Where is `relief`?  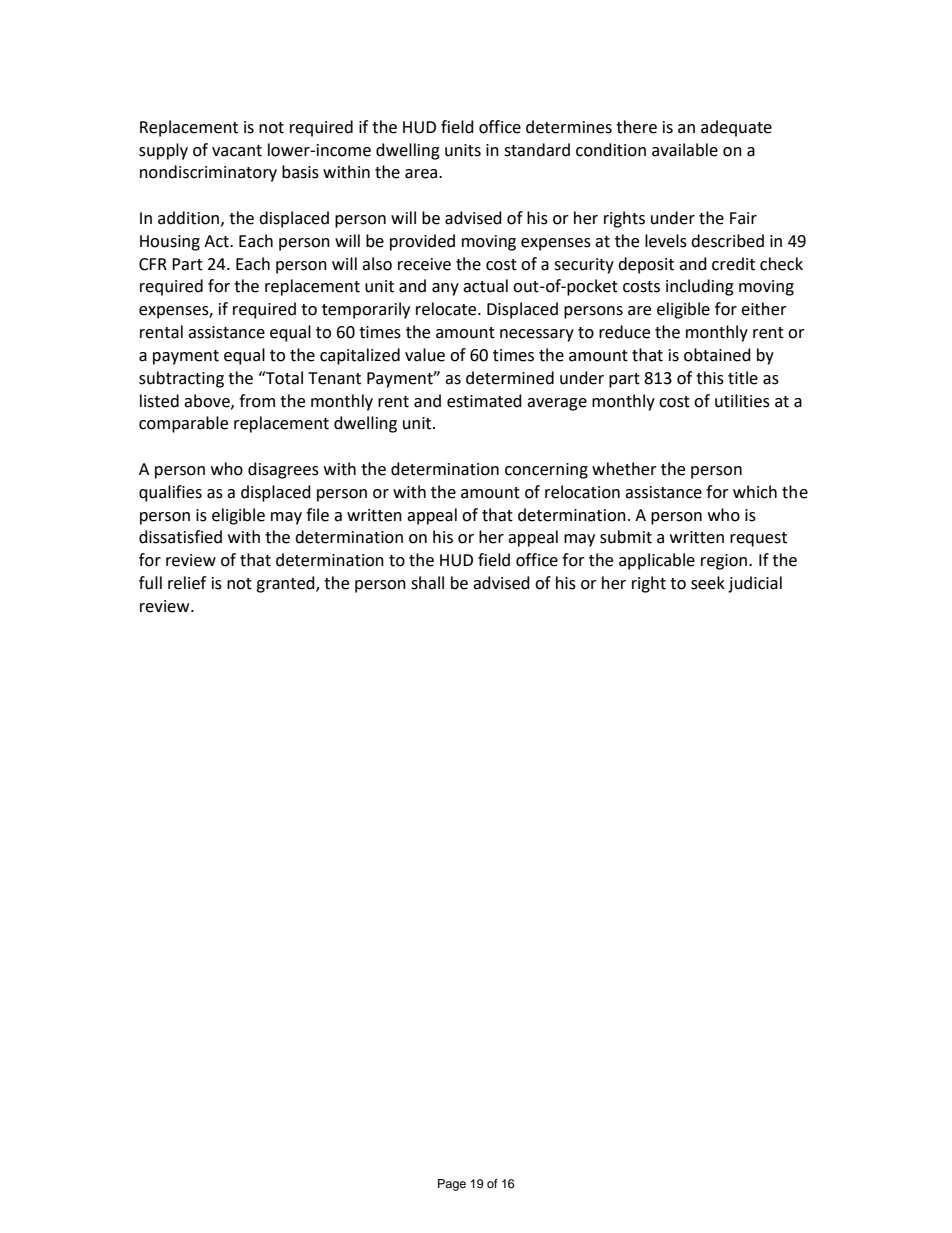 relief is located at coordinates (187, 583).
